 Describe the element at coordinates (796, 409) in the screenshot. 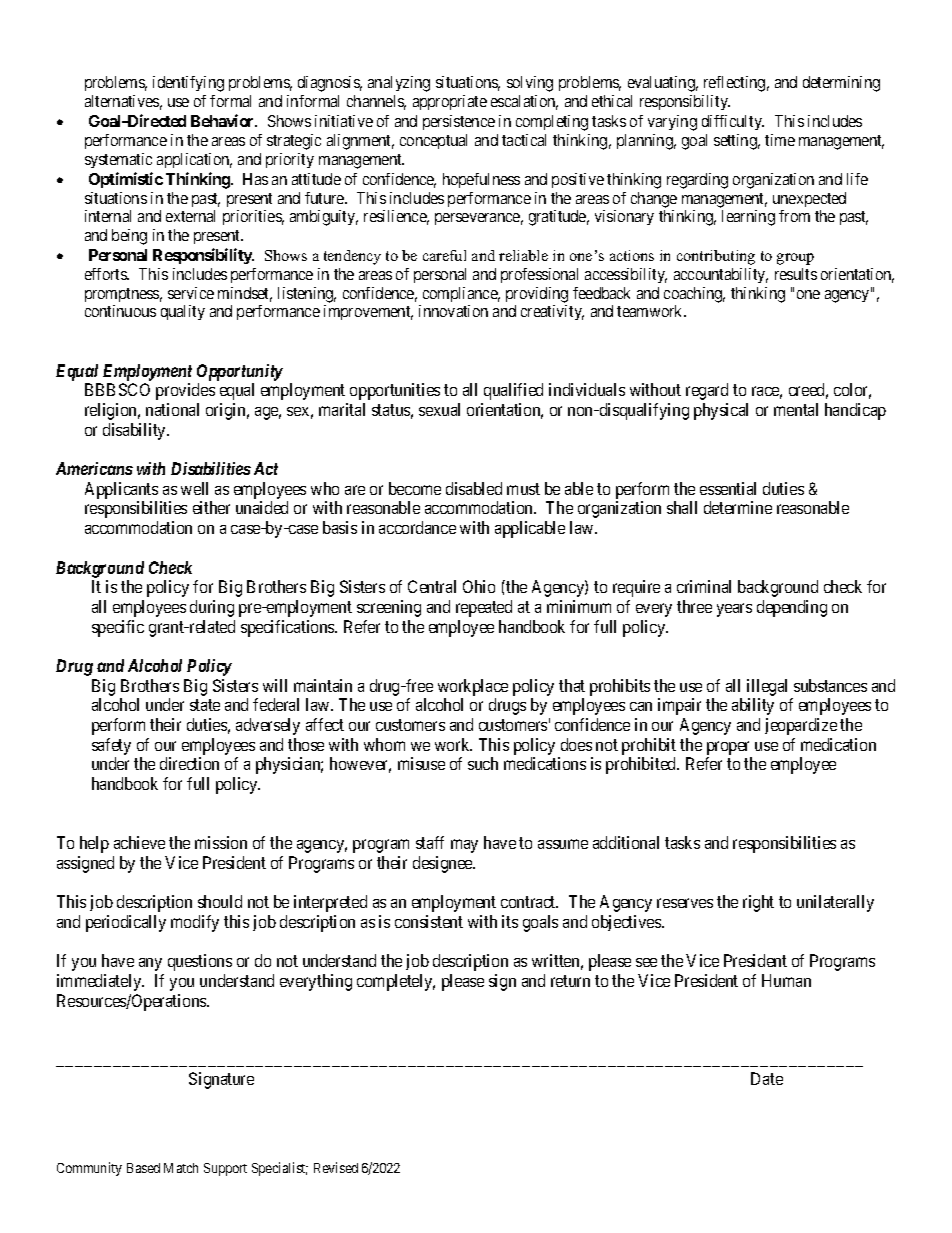

I see `mental` at that location.
